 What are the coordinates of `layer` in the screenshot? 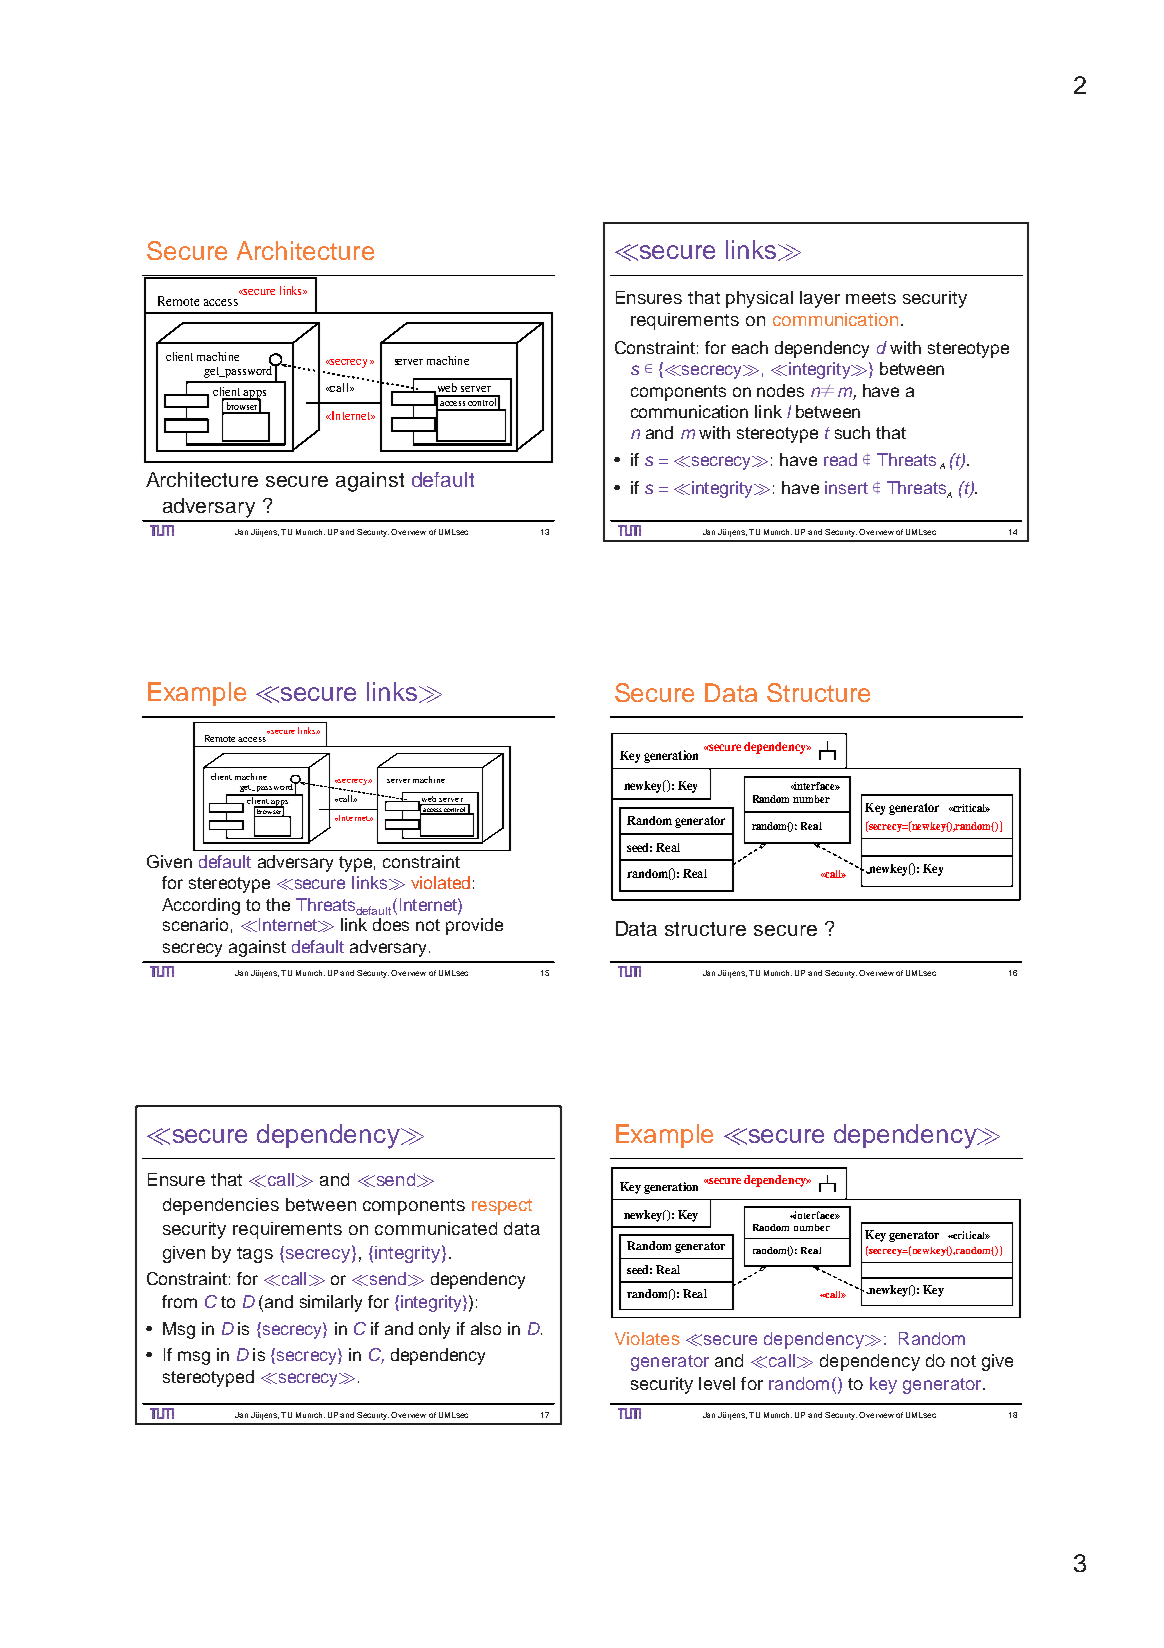 It's located at (820, 299).
